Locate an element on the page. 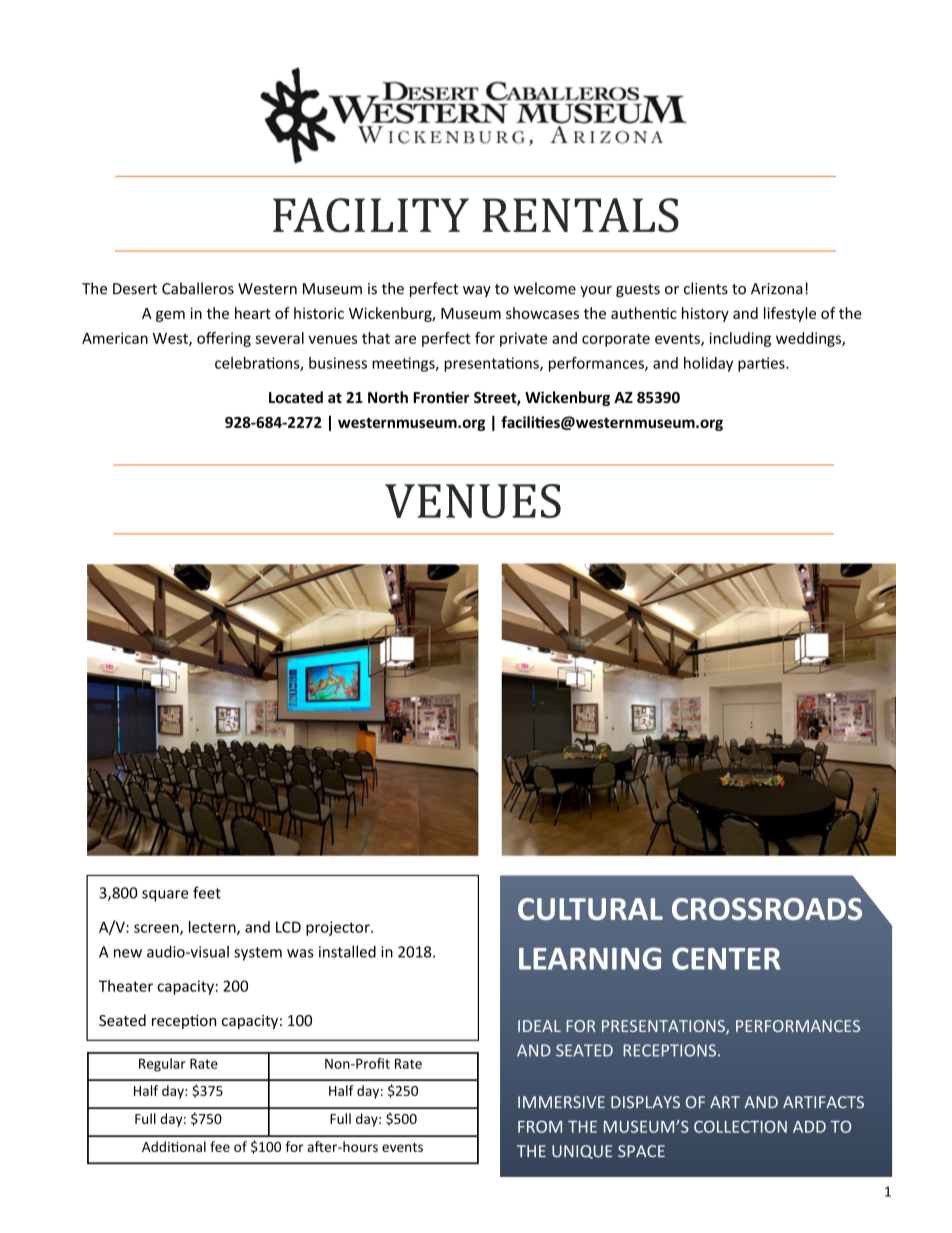  way is located at coordinates (477, 291).
